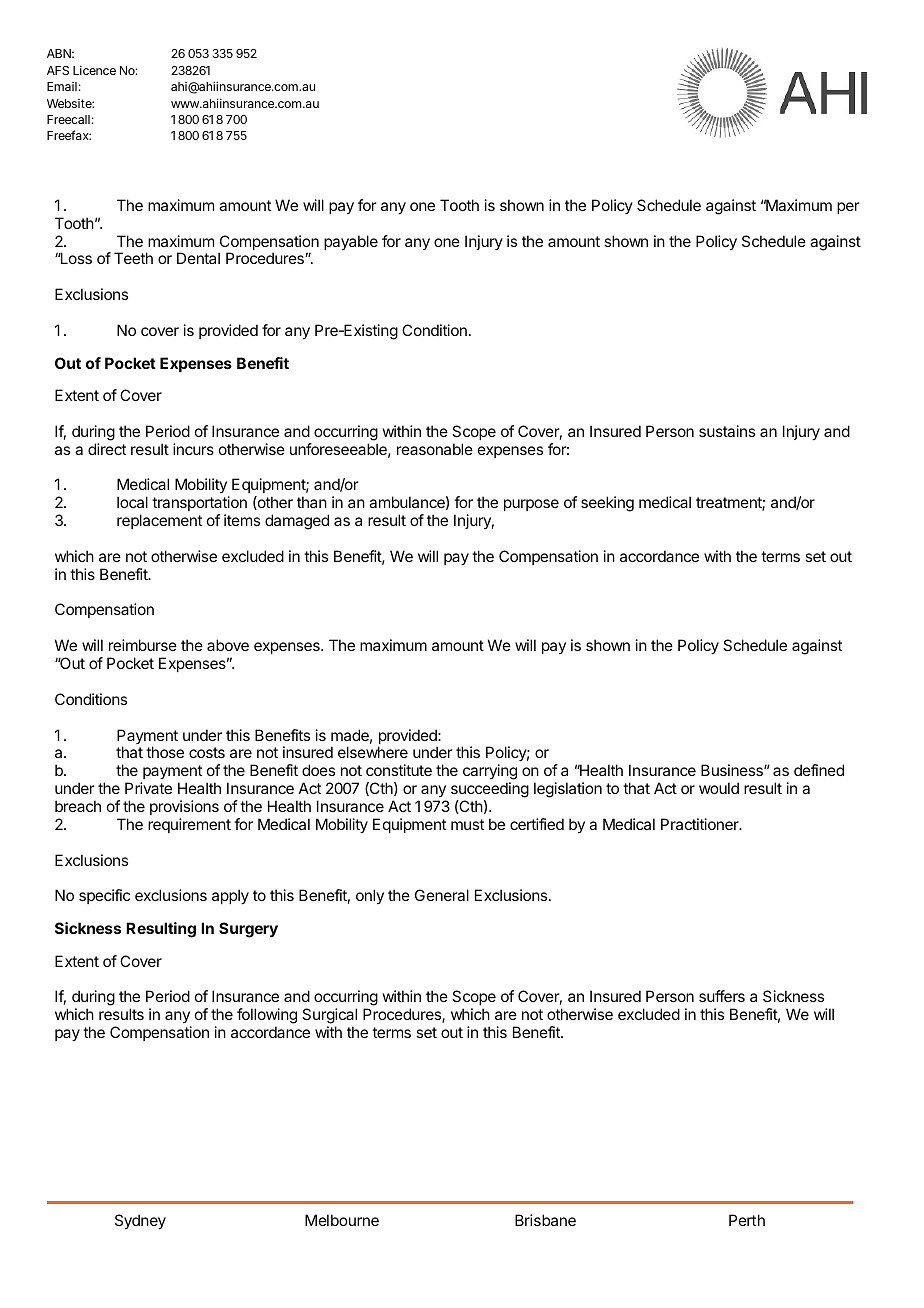  Describe the element at coordinates (435, 449) in the page. I see `reasonable` at that location.
